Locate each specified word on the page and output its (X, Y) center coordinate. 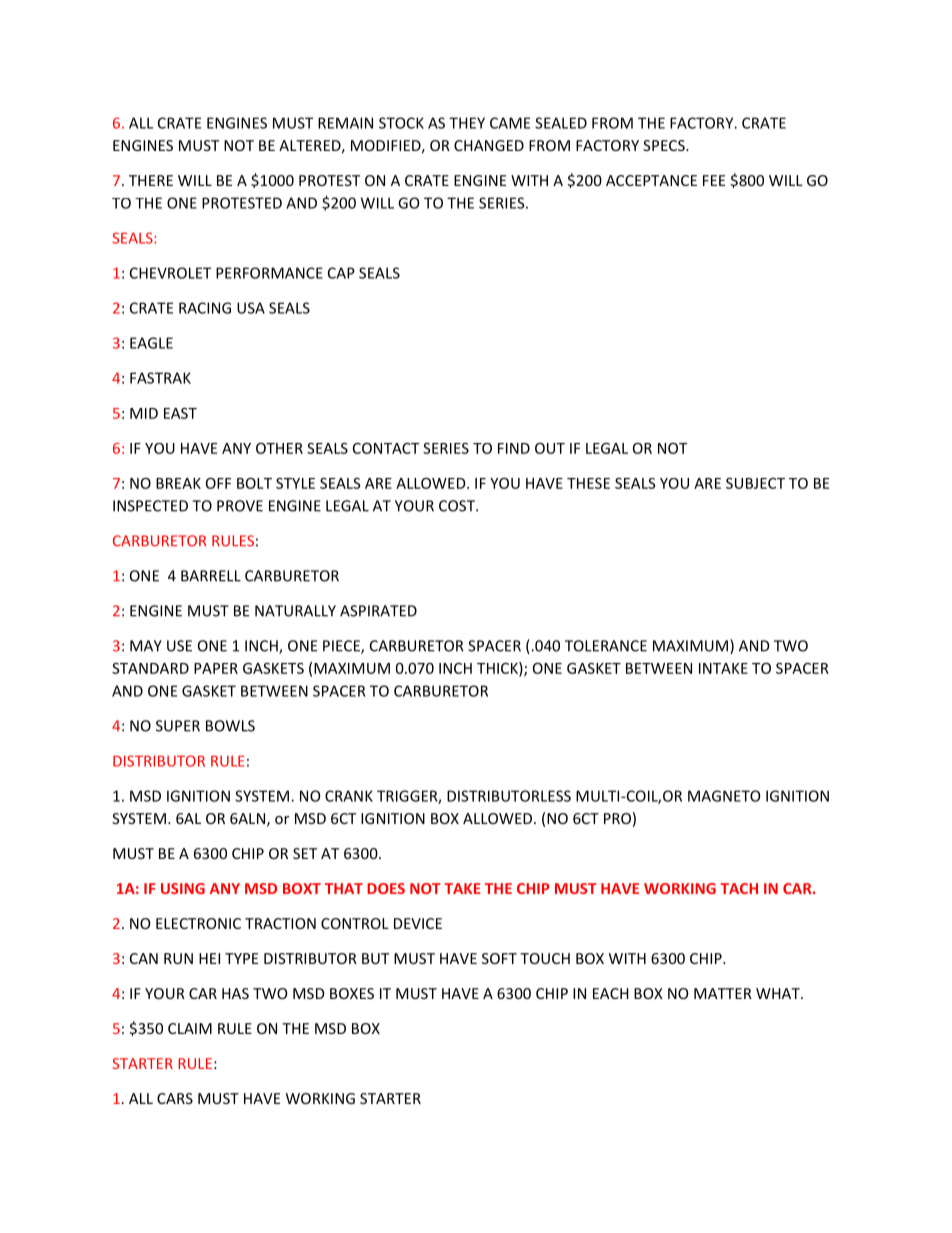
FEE (714, 180)
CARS (175, 1098)
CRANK (349, 796)
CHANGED (489, 145)
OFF (218, 483)
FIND (514, 448)
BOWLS (230, 726)
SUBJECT (755, 483)
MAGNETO (724, 796)
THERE (151, 180)
